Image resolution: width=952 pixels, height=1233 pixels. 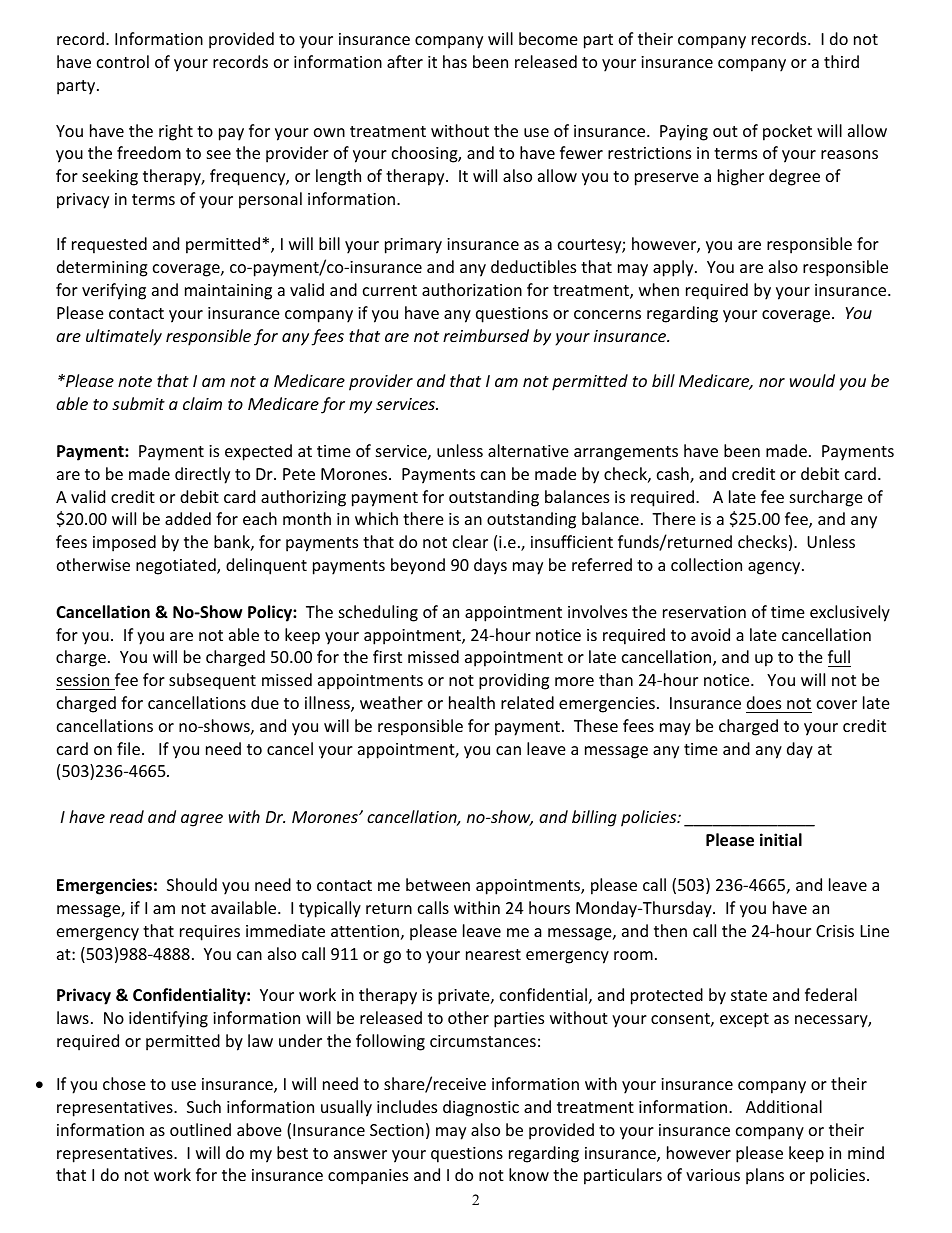 What do you see at coordinates (528, 450) in the screenshot?
I see `alternative` at bounding box center [528, 450].
